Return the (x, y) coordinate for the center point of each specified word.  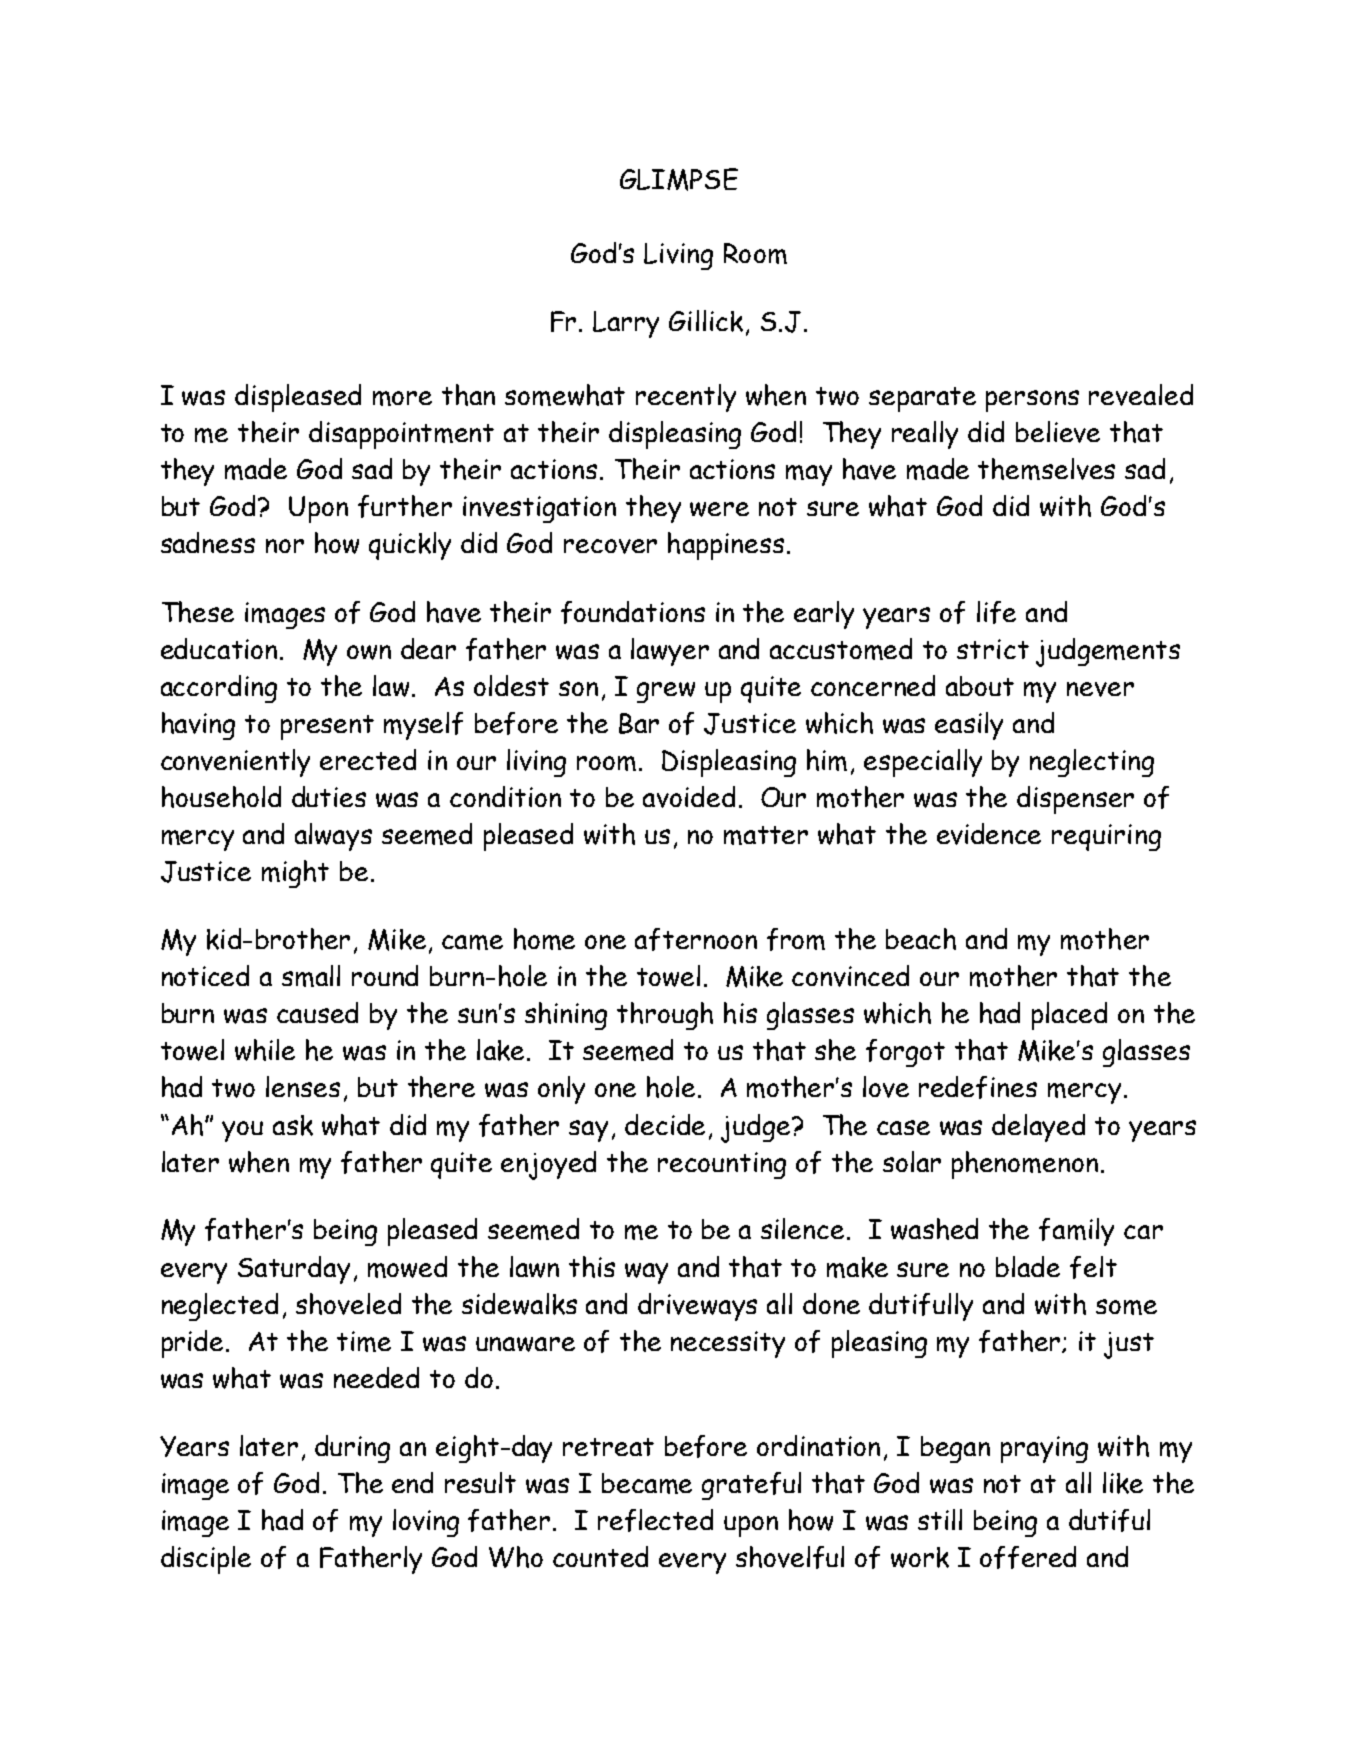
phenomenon (1025, 1165)
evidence (989, 834)
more (402, 398)
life (996, 612)
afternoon (696, 939)
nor (285, 546)
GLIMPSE (679, 179)
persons (1032, 401)
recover (610, 546)
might (295, 874)
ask (293, 1125)
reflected (655, 1520)
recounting (722, 1165)
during (352, 1449)
